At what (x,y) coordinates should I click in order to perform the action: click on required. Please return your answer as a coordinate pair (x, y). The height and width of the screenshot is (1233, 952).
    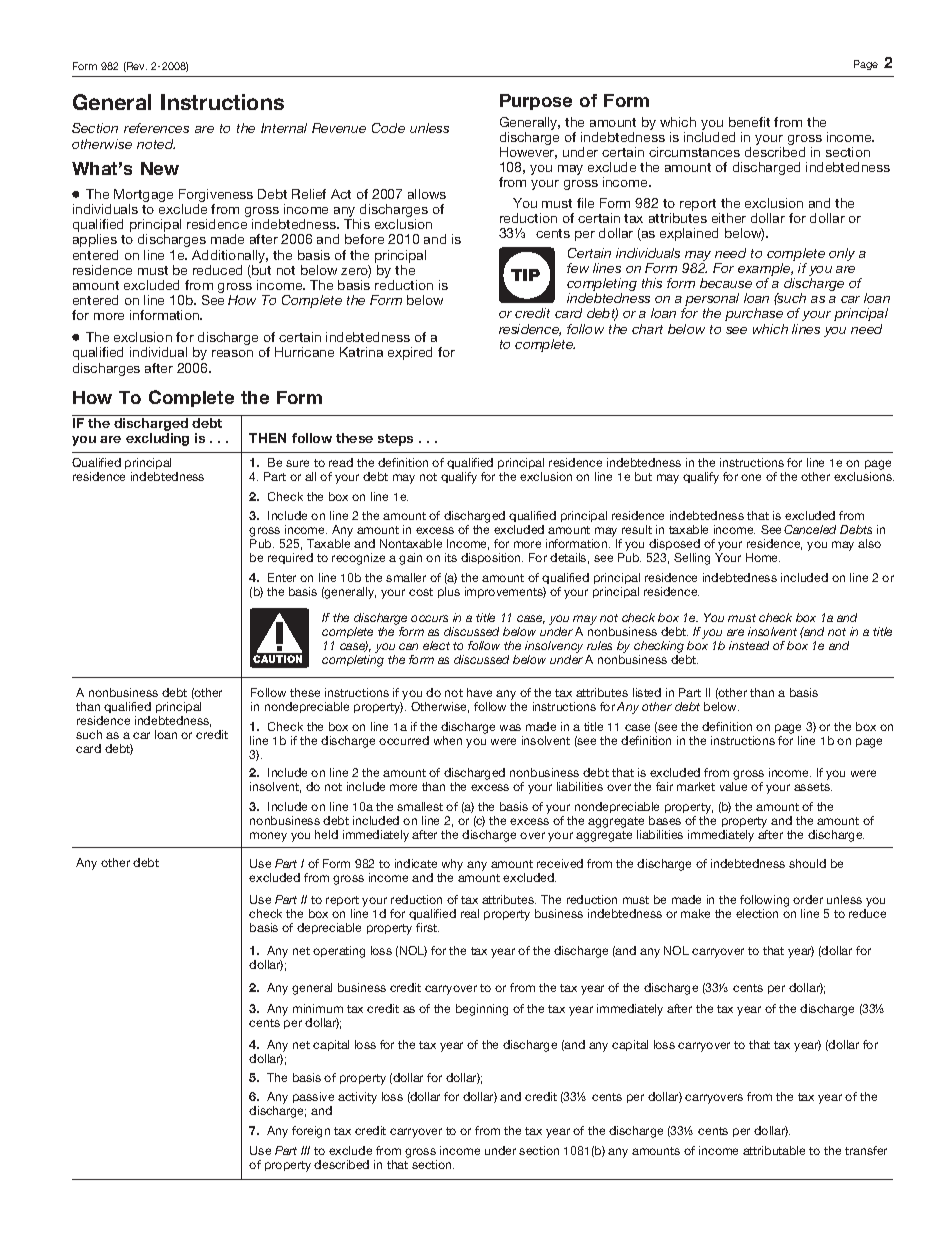
    Looking at the image, I should click on (290, 558).
